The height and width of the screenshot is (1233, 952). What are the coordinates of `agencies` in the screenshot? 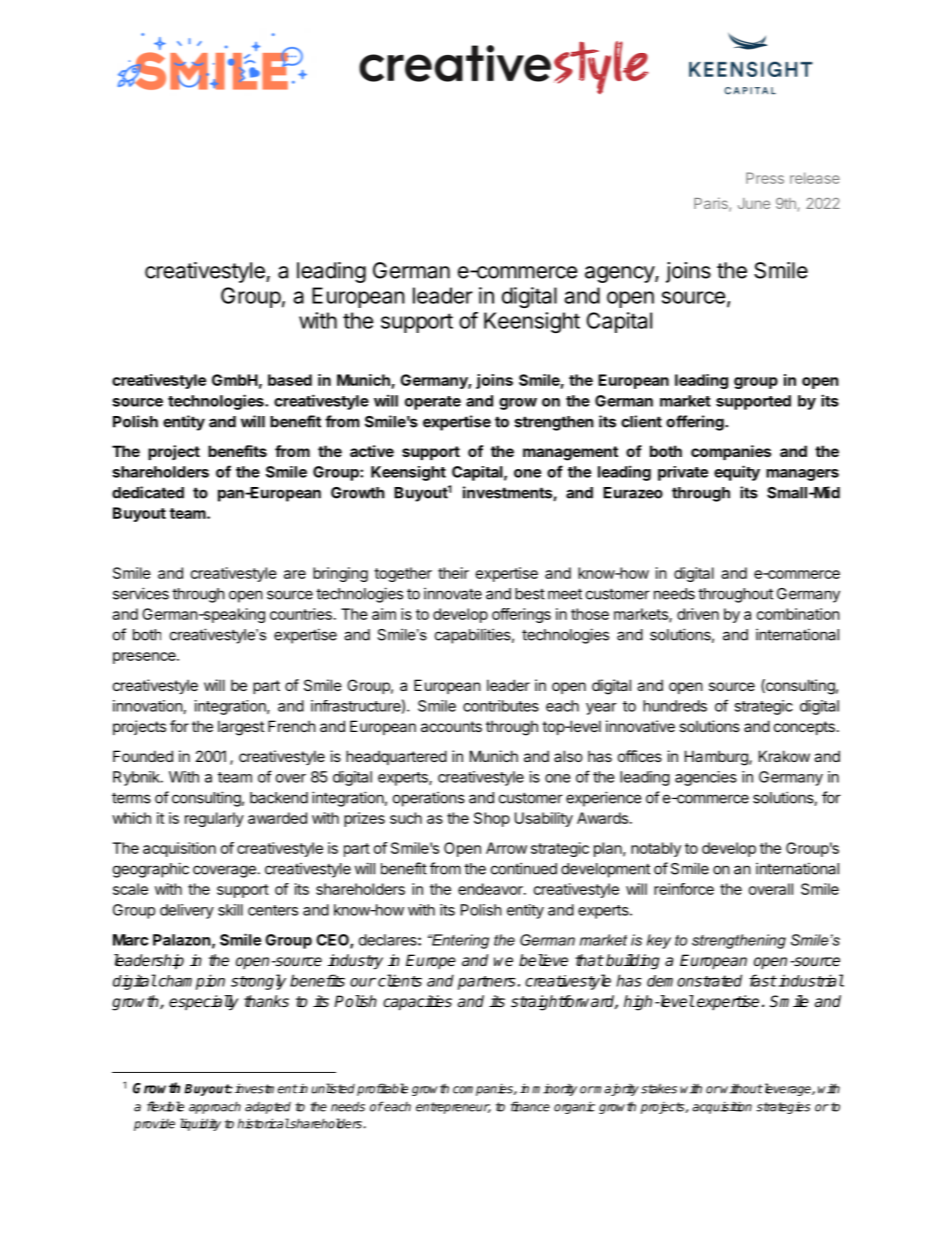 It's located at (706, 778).
